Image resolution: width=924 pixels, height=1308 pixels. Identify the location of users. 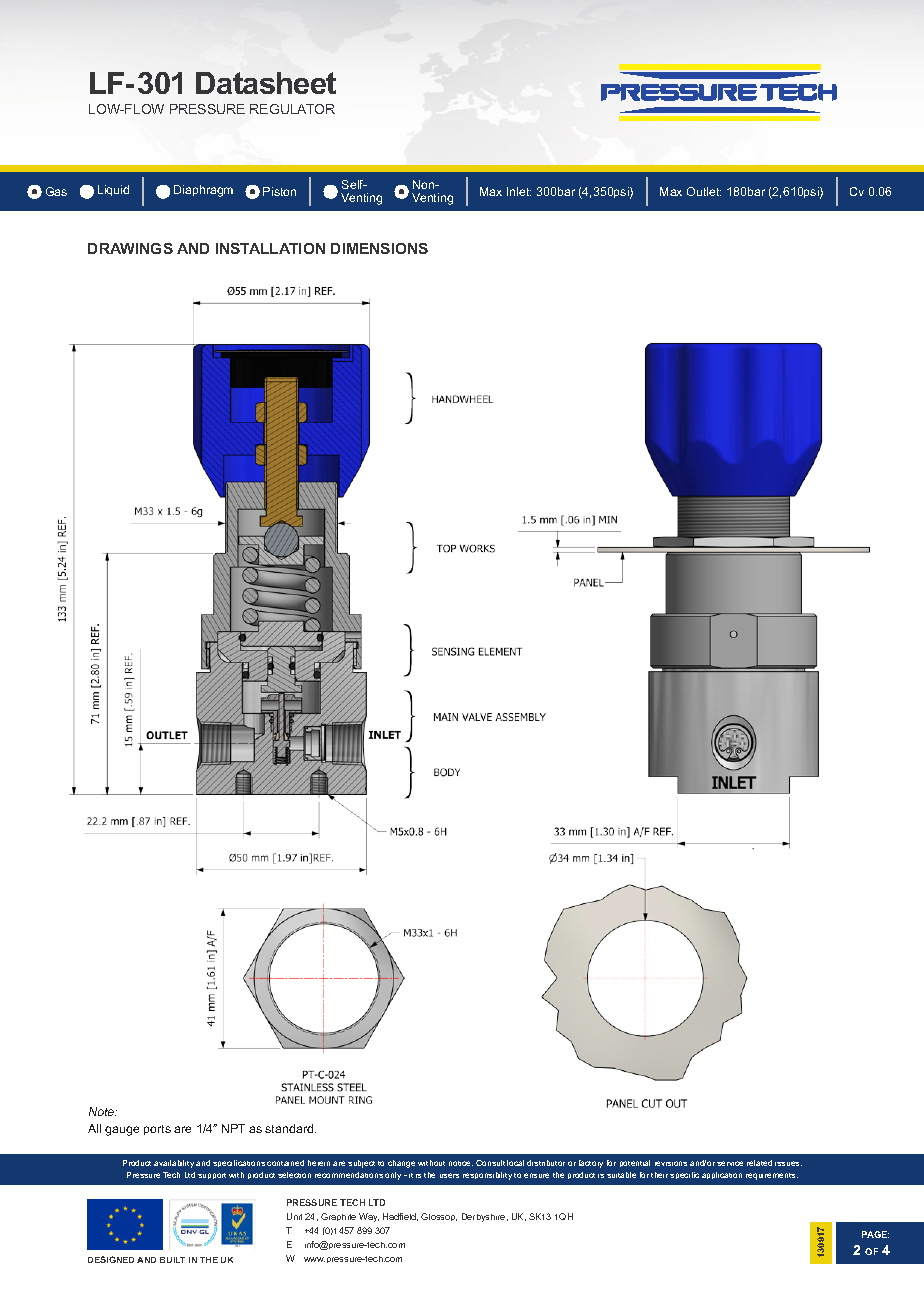
(449, 1175).
